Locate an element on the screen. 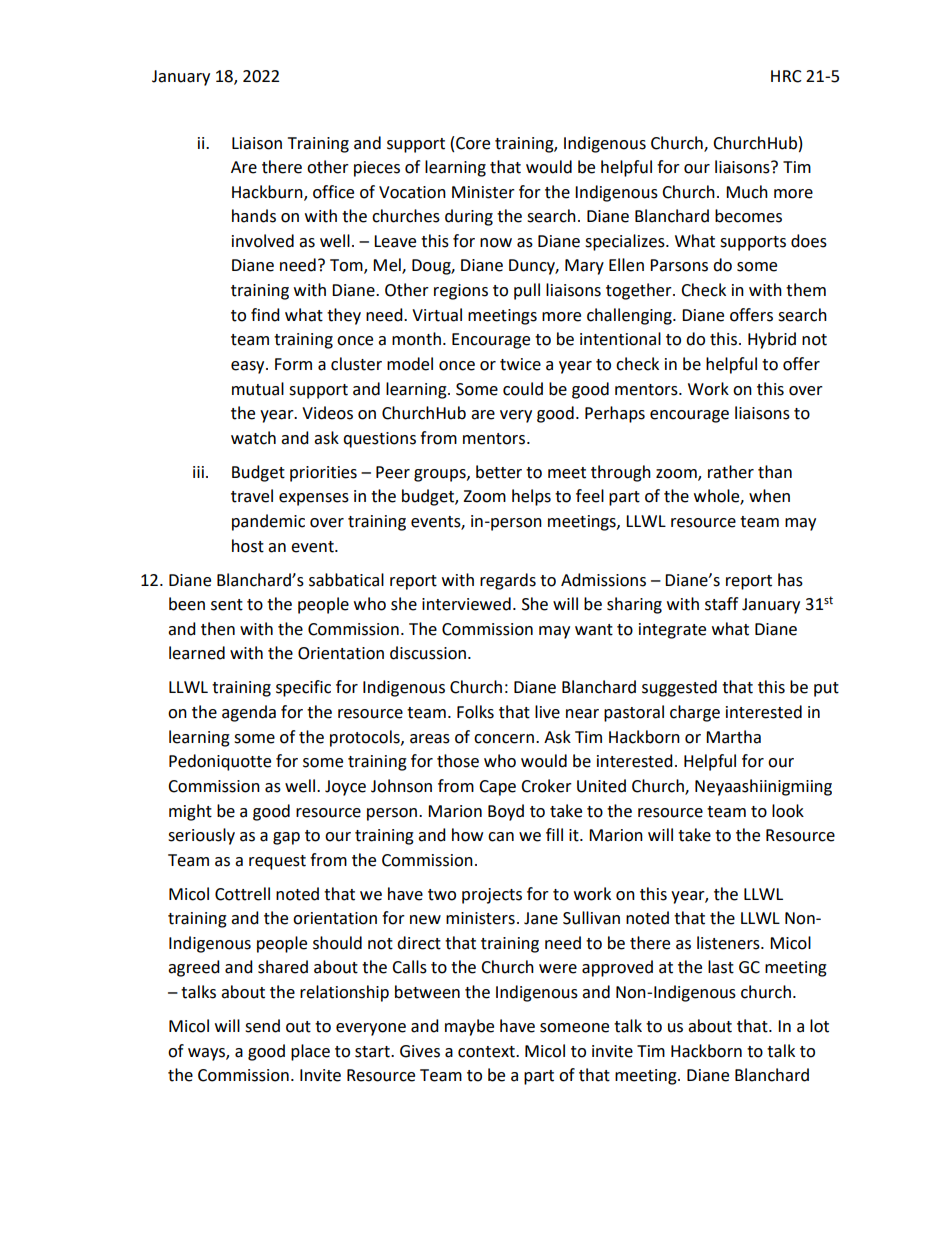 The image size is (952, 1233). HRC is located at coordinates (786, 76).
